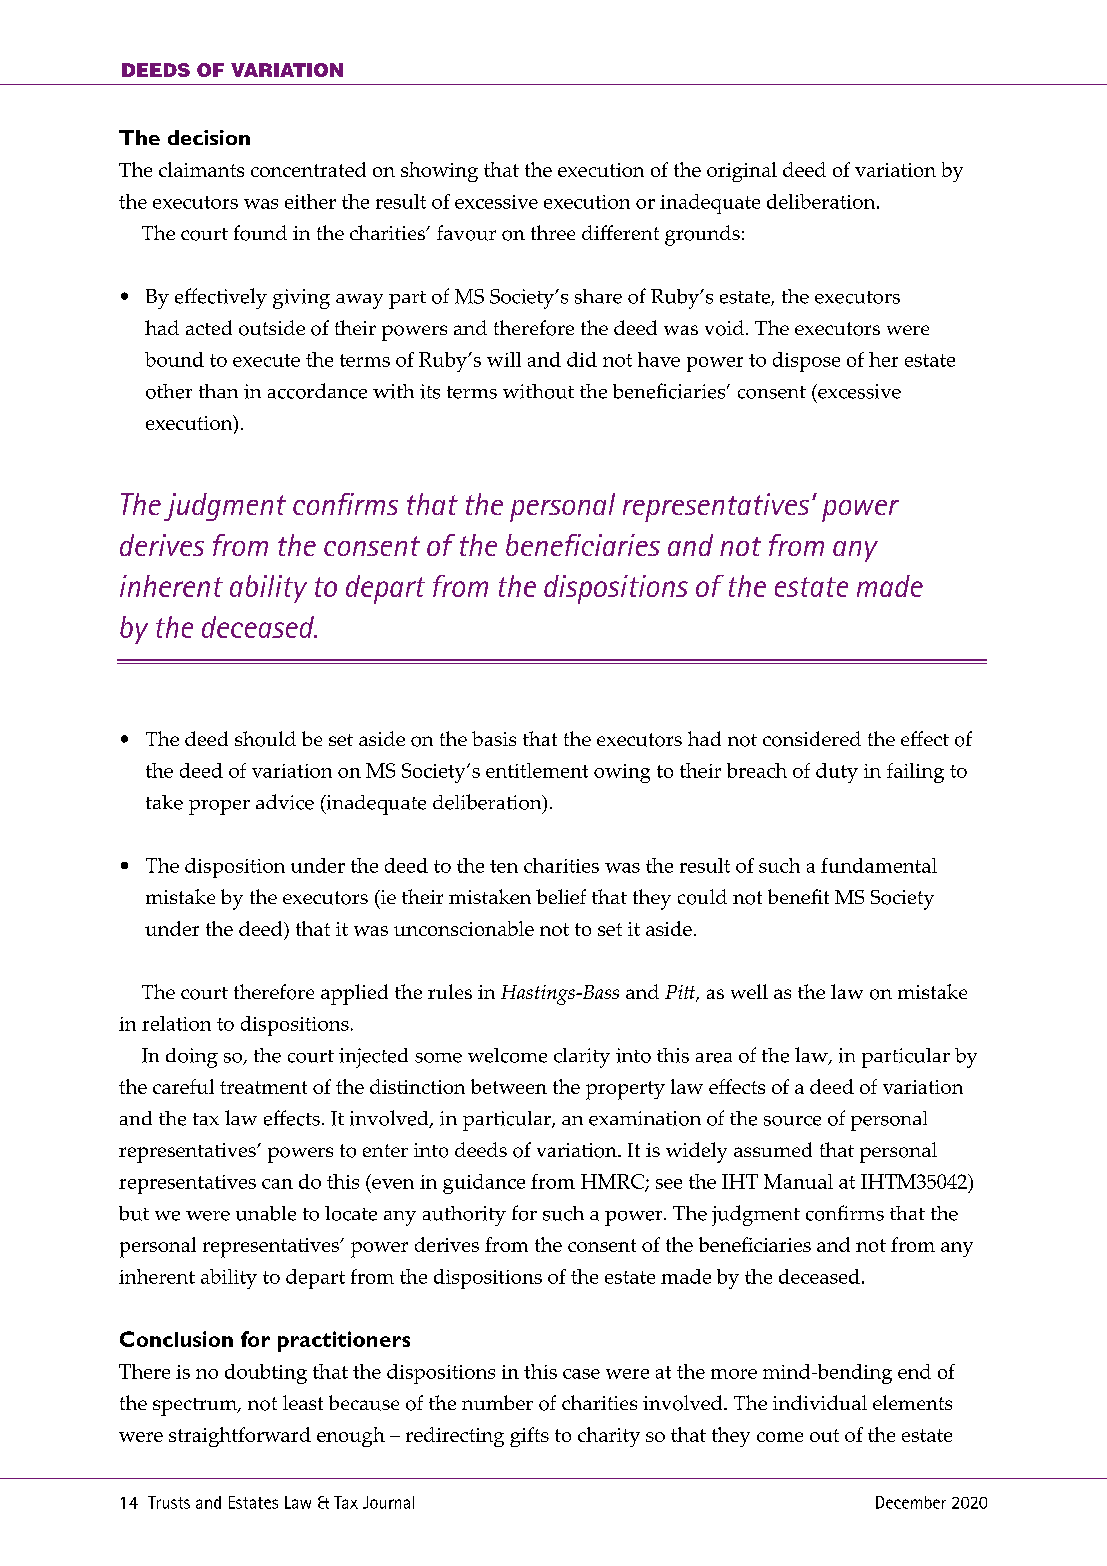 This screenshot has height=1566, width=1107. Describe the element at coordinates (820, 1402) in the screenshot. I see `individual` at that location.
